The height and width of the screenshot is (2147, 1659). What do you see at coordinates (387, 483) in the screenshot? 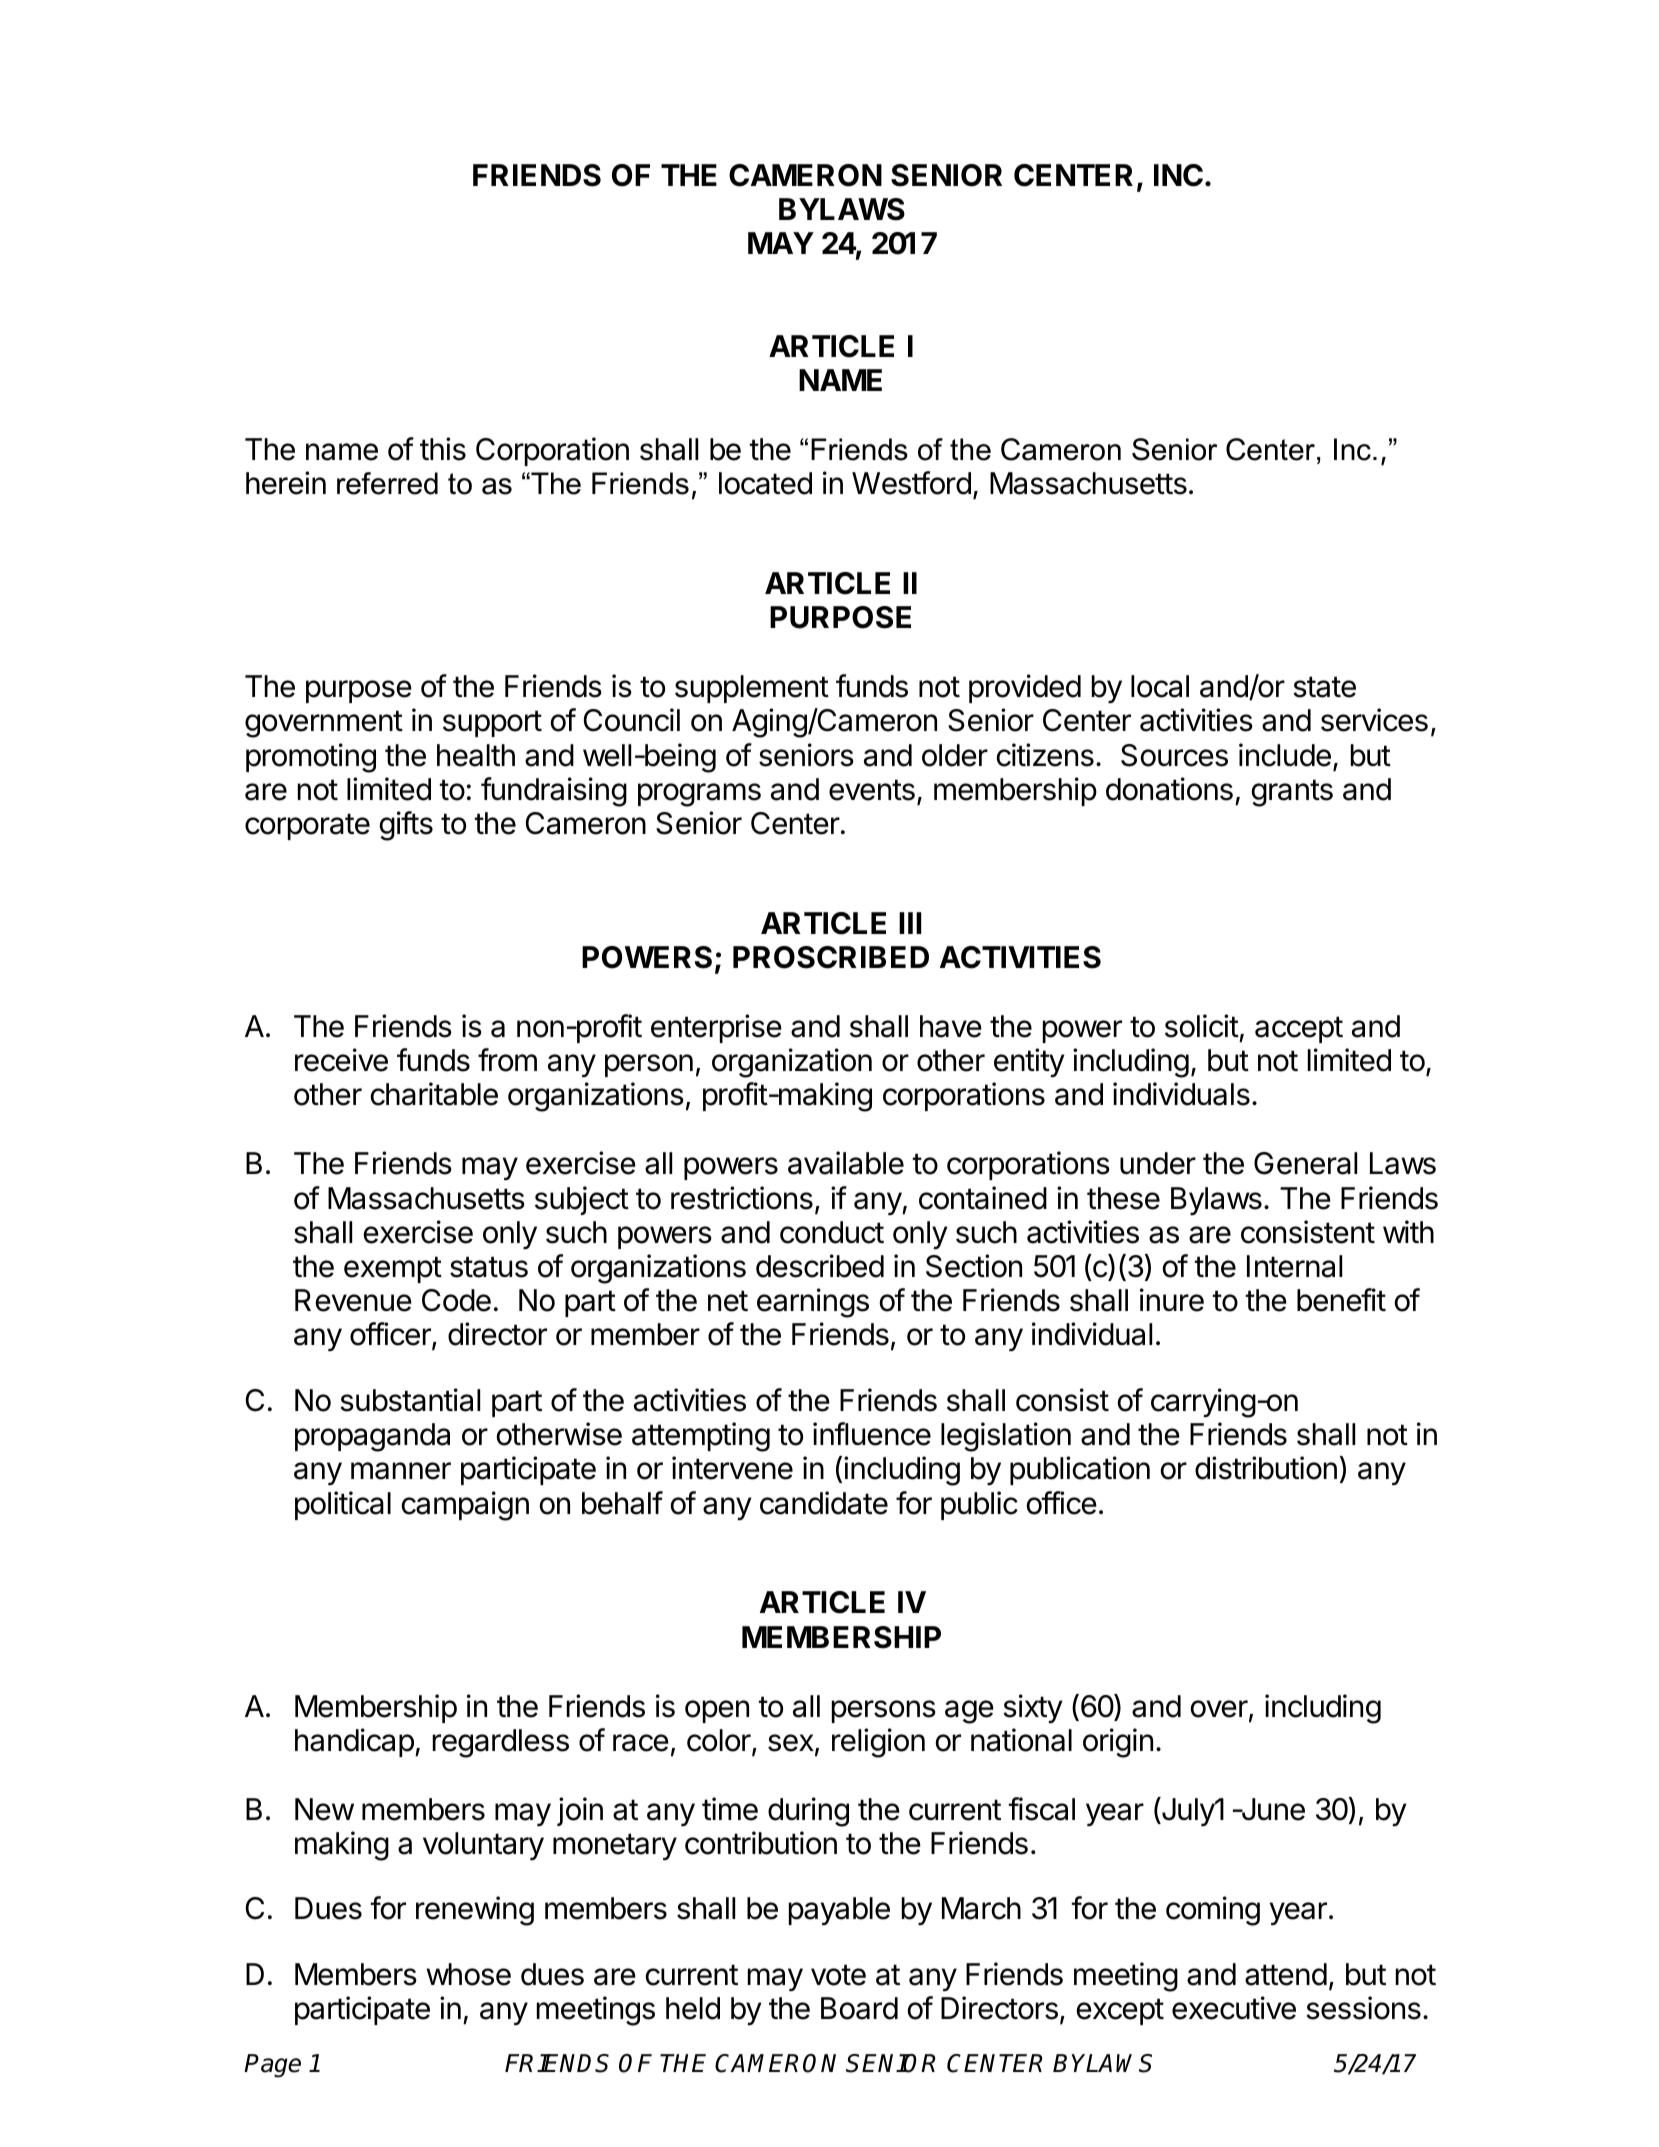
I see `referred` at bounding box center [387, 483].
